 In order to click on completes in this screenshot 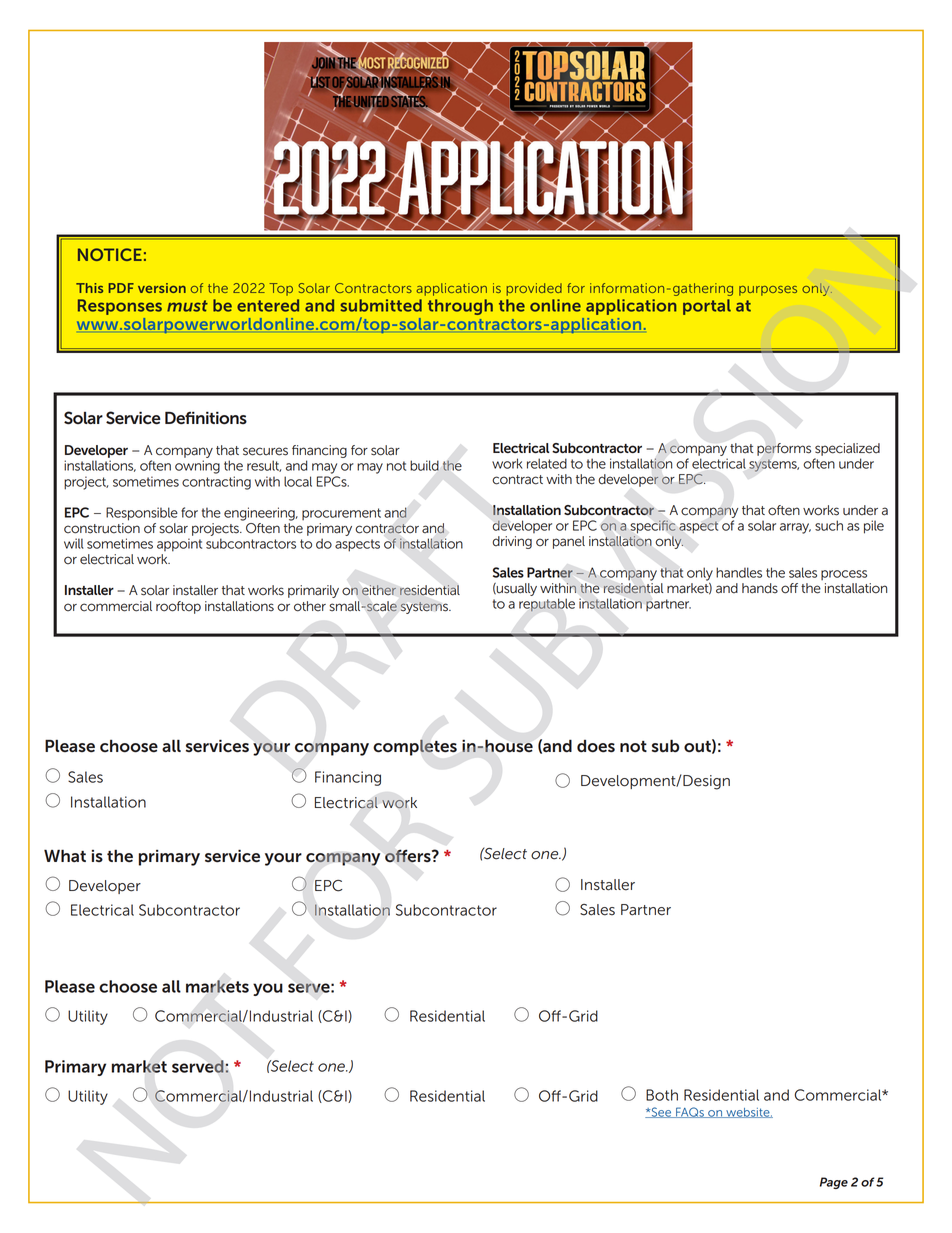, I will do `click(415, 747)`.
